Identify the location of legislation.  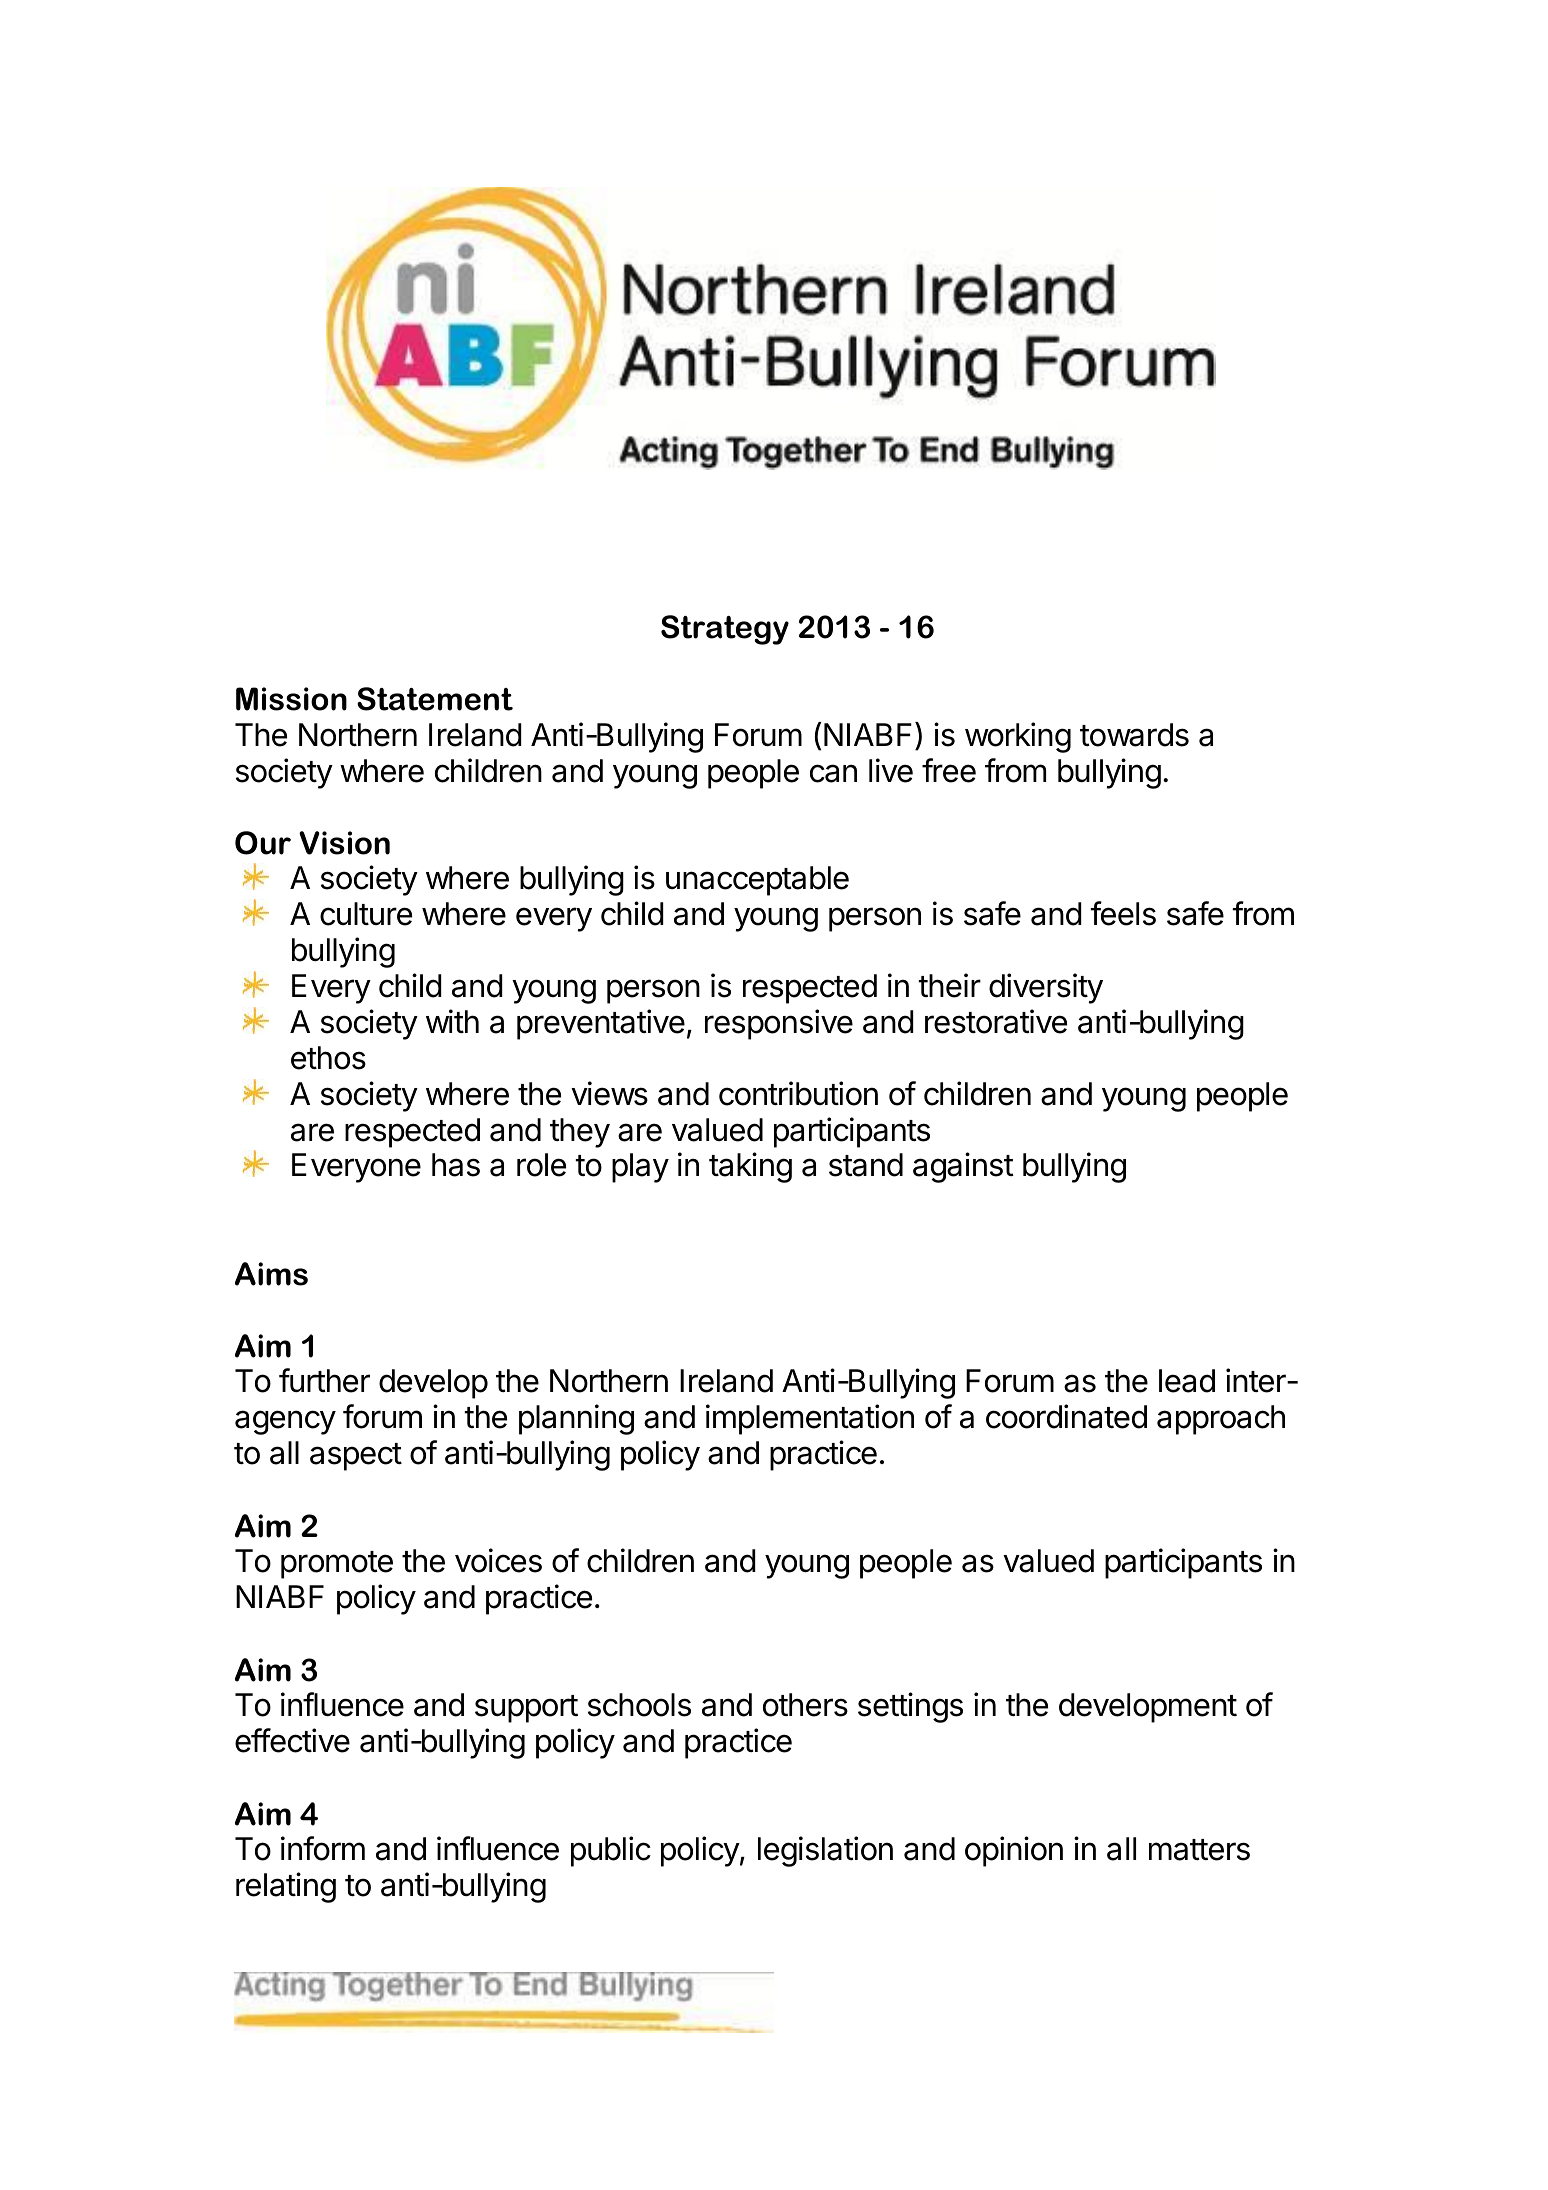
(825, 1851).
